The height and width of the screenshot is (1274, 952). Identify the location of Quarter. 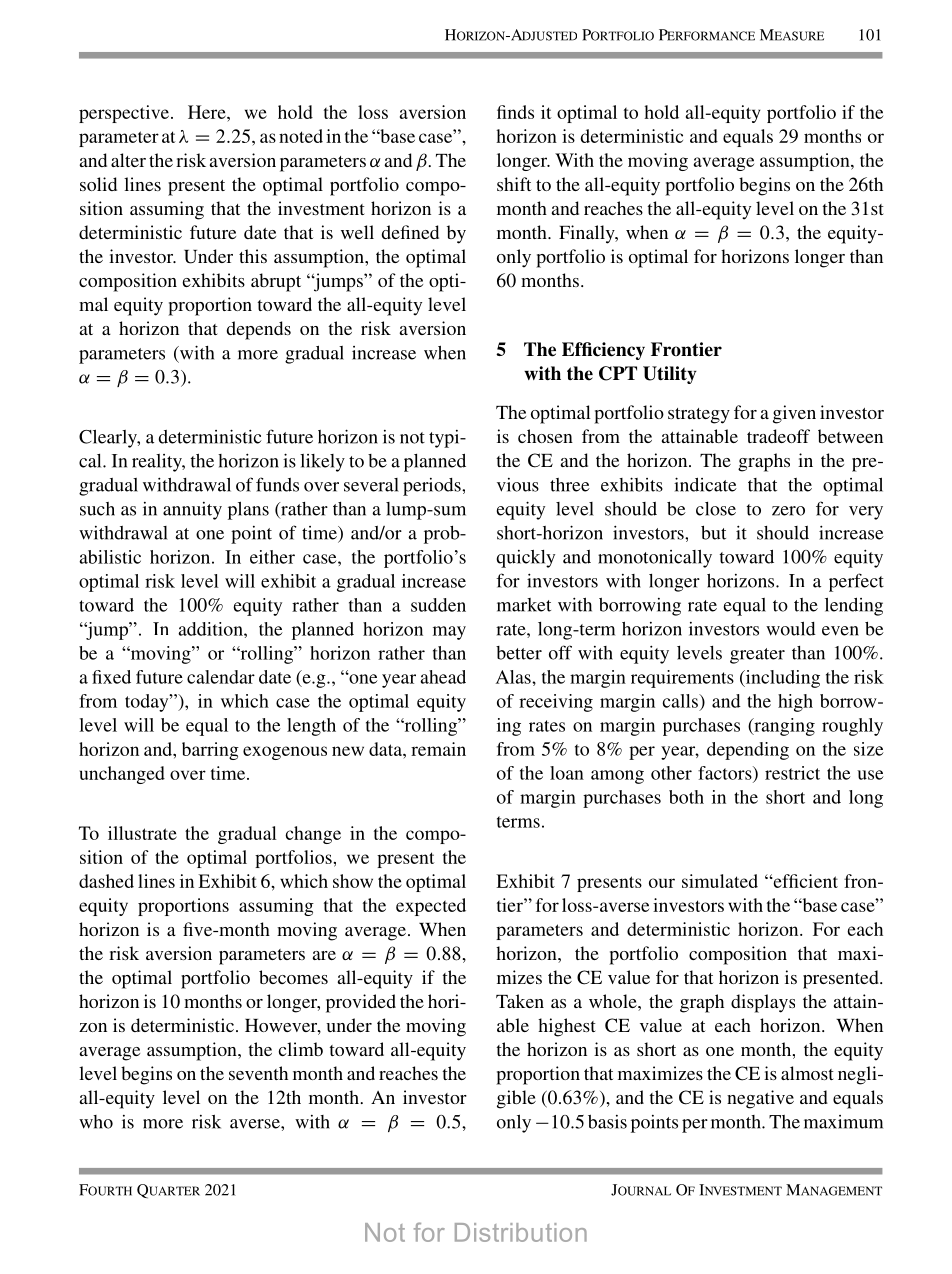
(168, 1191).
